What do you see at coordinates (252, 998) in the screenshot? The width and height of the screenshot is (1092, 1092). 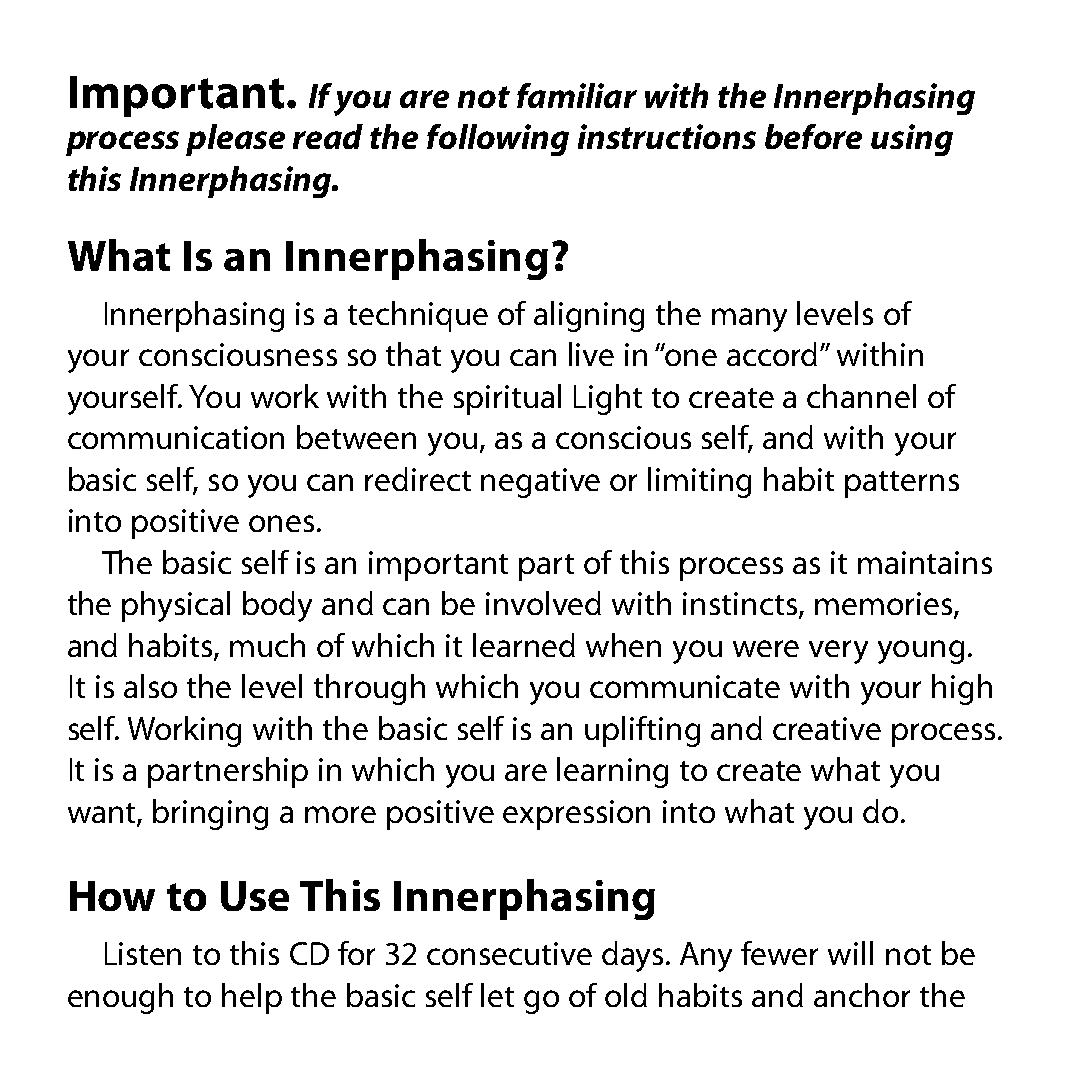 I see `help` at bounding box center [252, 998].
